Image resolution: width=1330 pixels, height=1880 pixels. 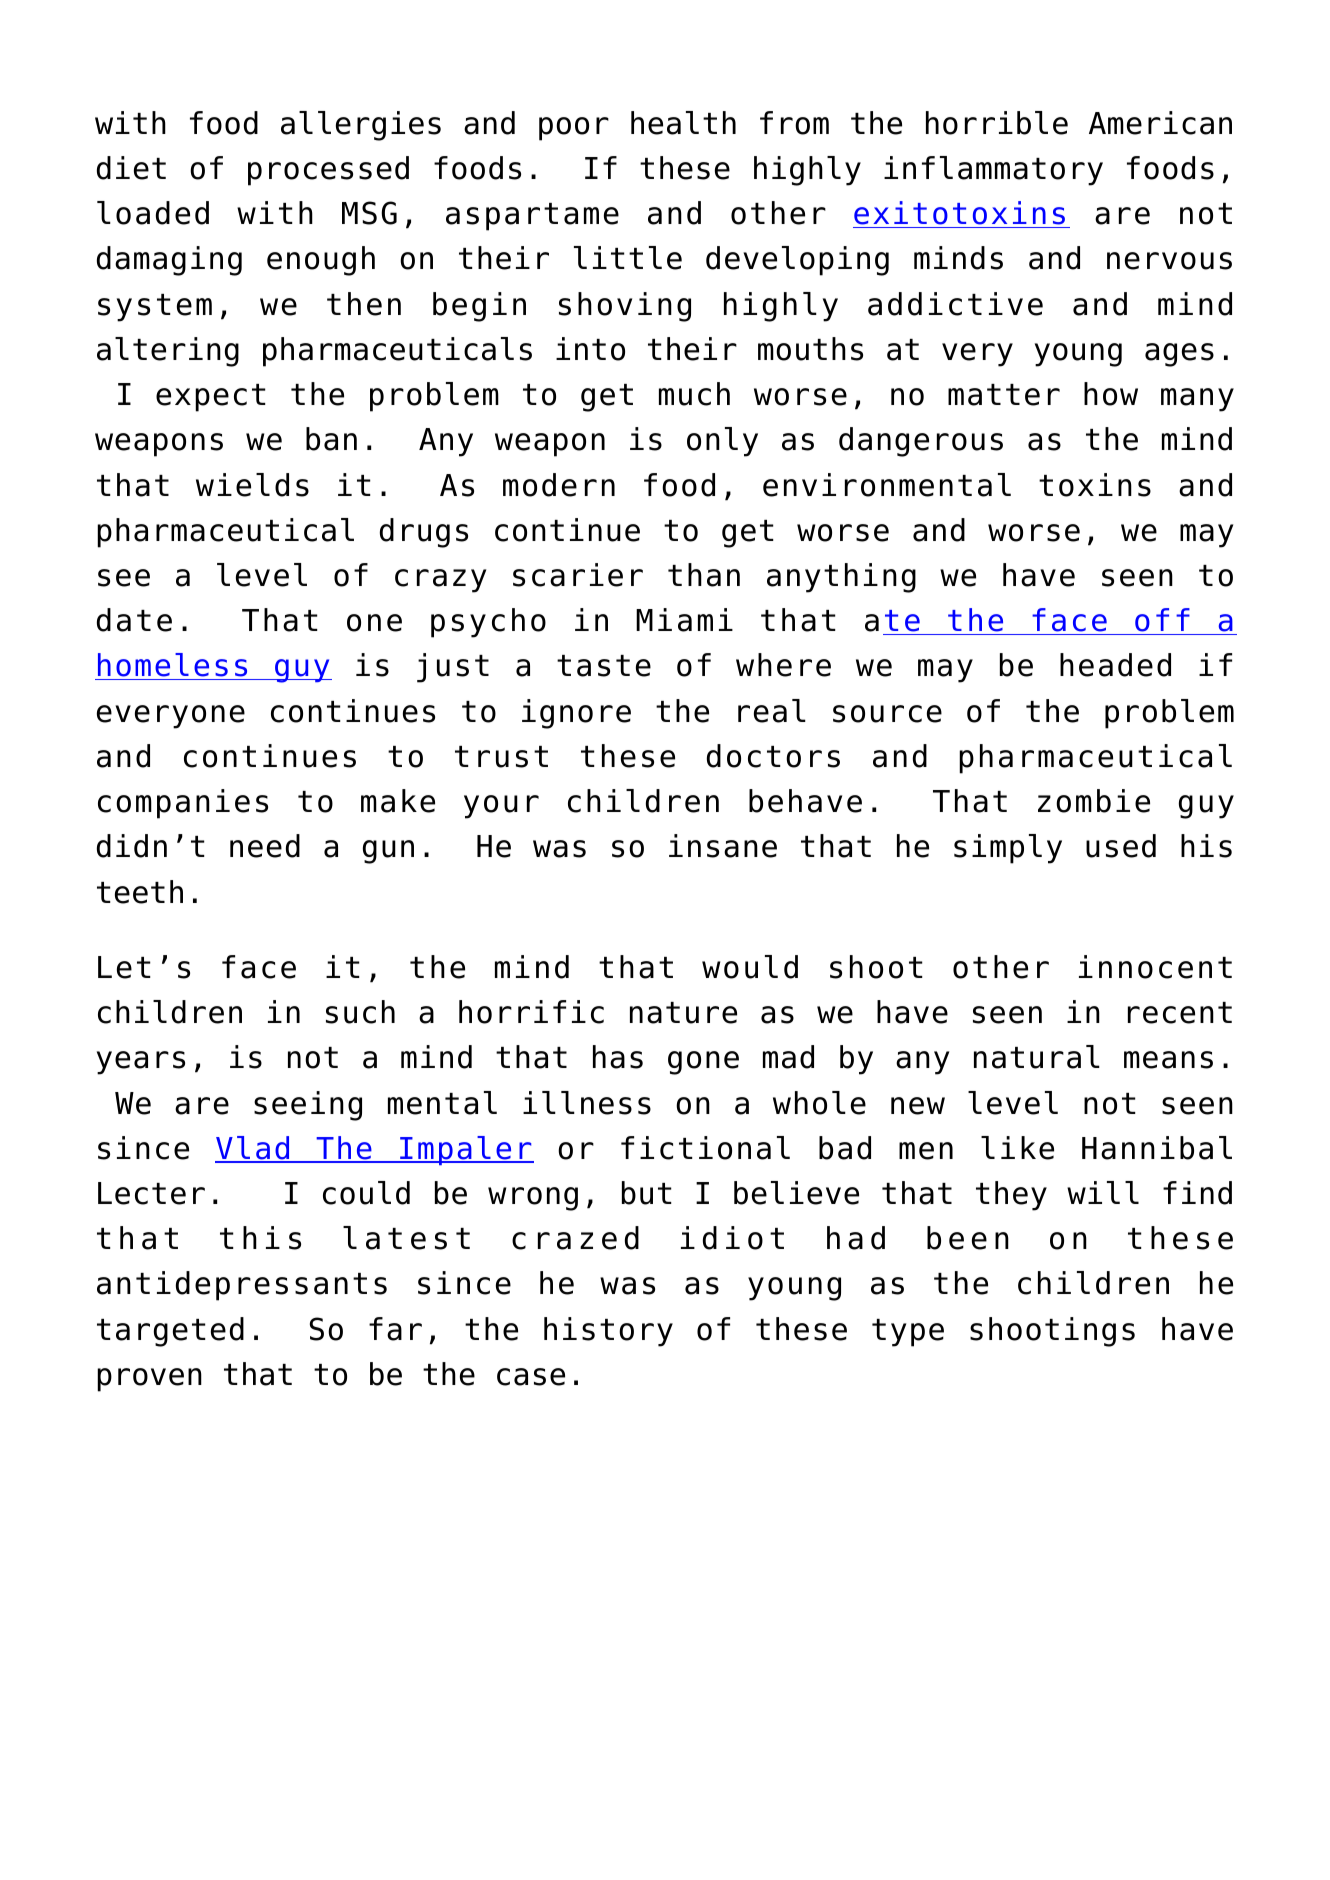 What do you see at coordinates (328, 171) in the screenshot?
I see `processed` at bounding box center [328, 171].
